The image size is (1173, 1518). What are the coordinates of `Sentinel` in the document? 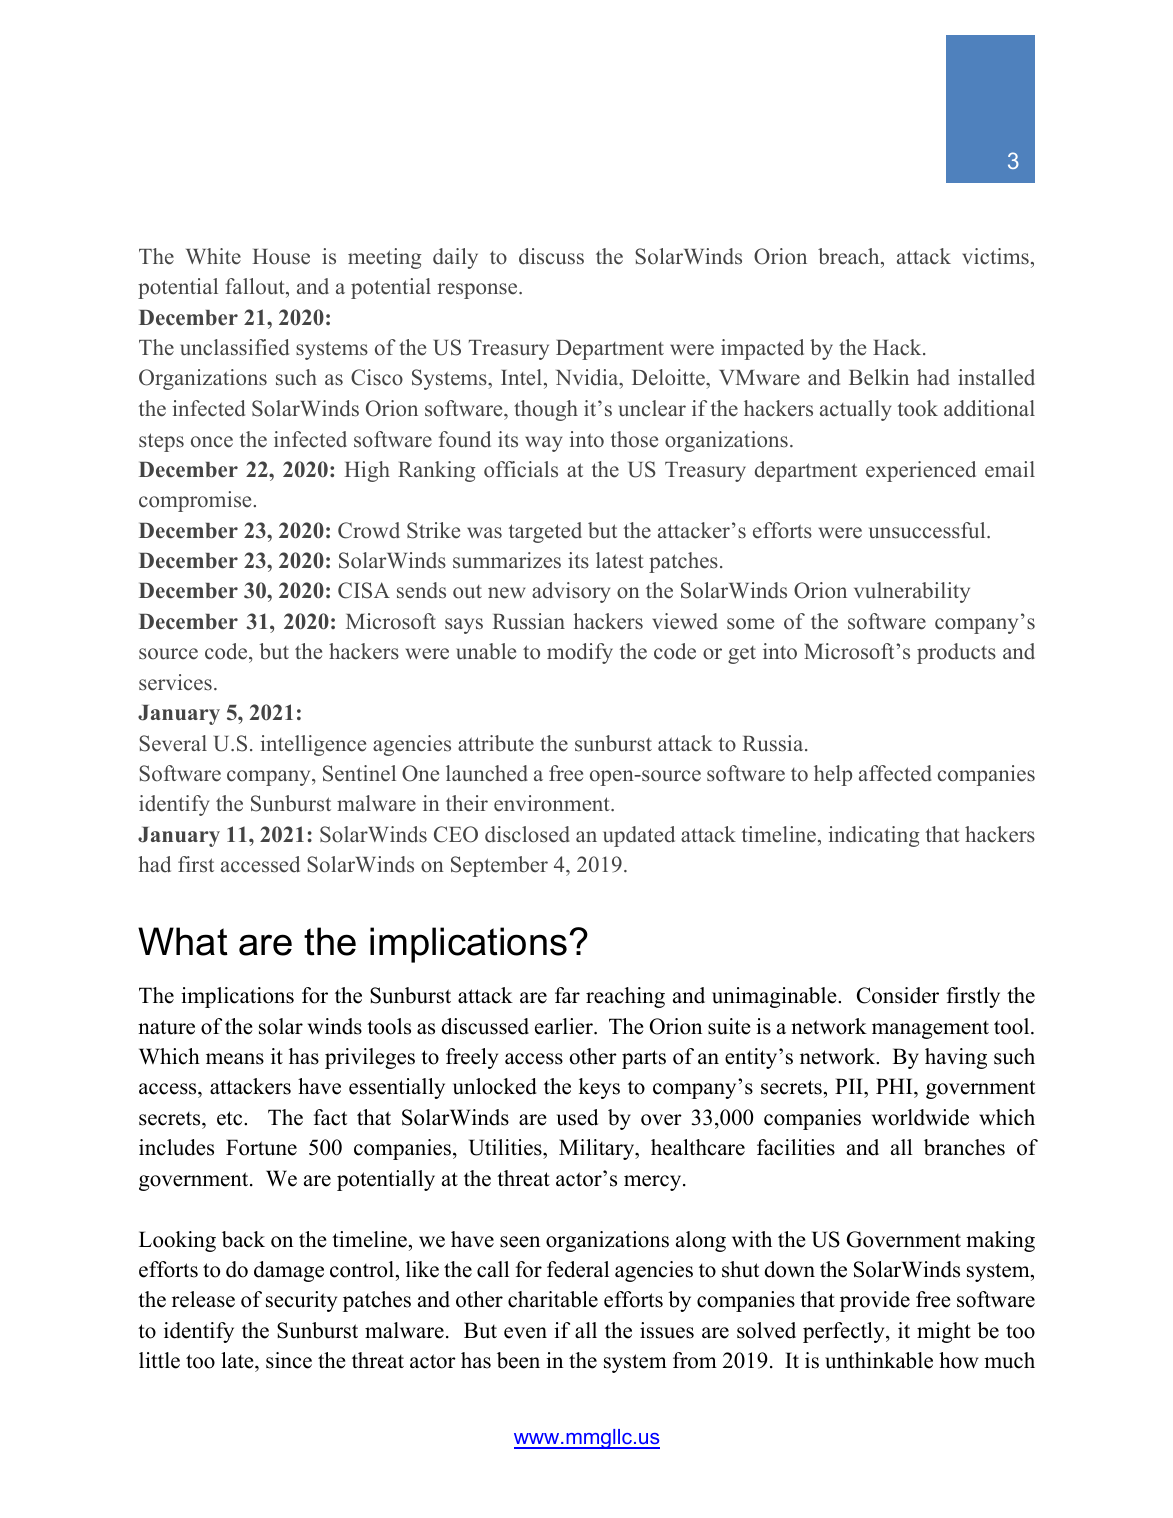 It's located at (359, 773).
